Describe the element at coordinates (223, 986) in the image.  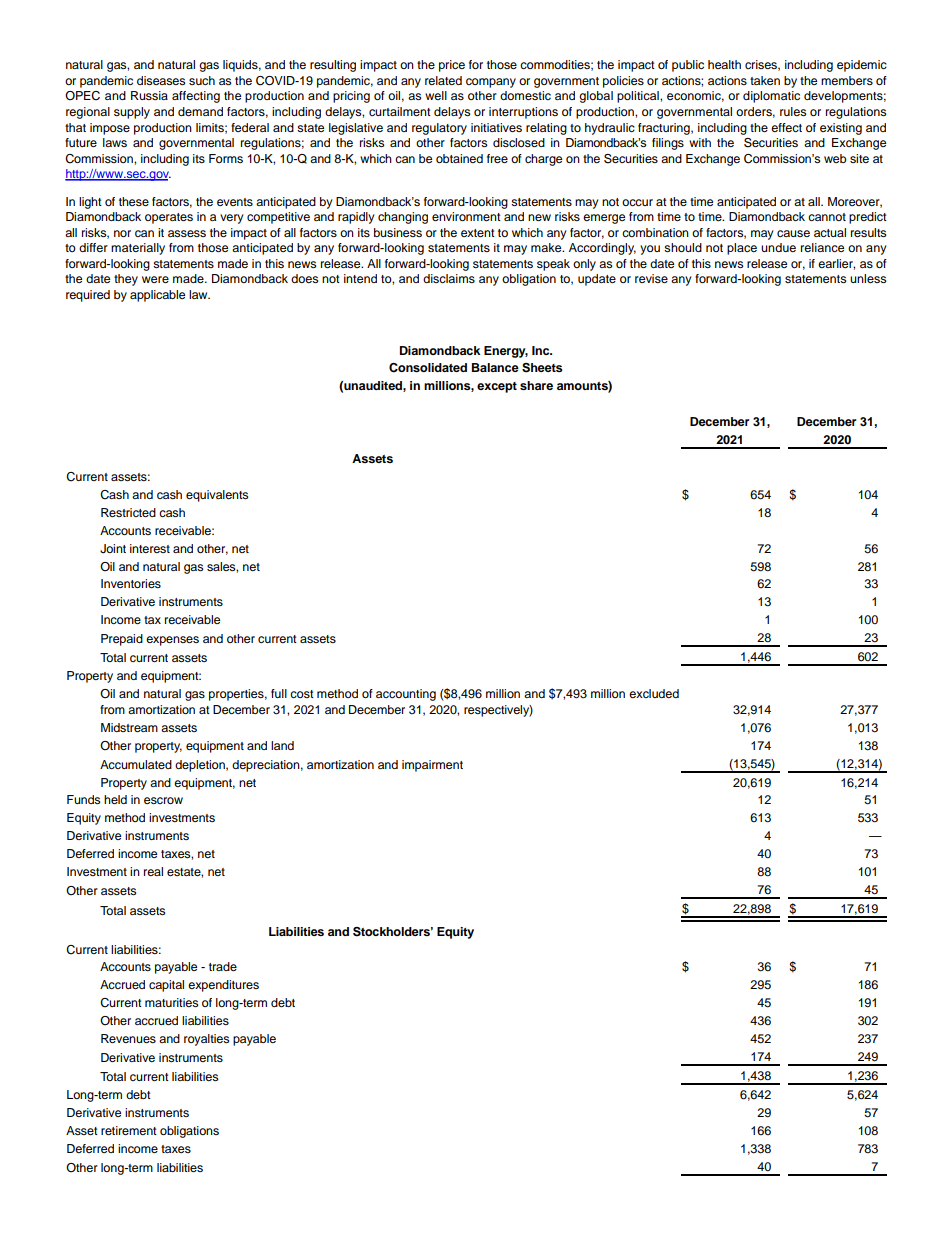
I see `expenditures` at that location.
